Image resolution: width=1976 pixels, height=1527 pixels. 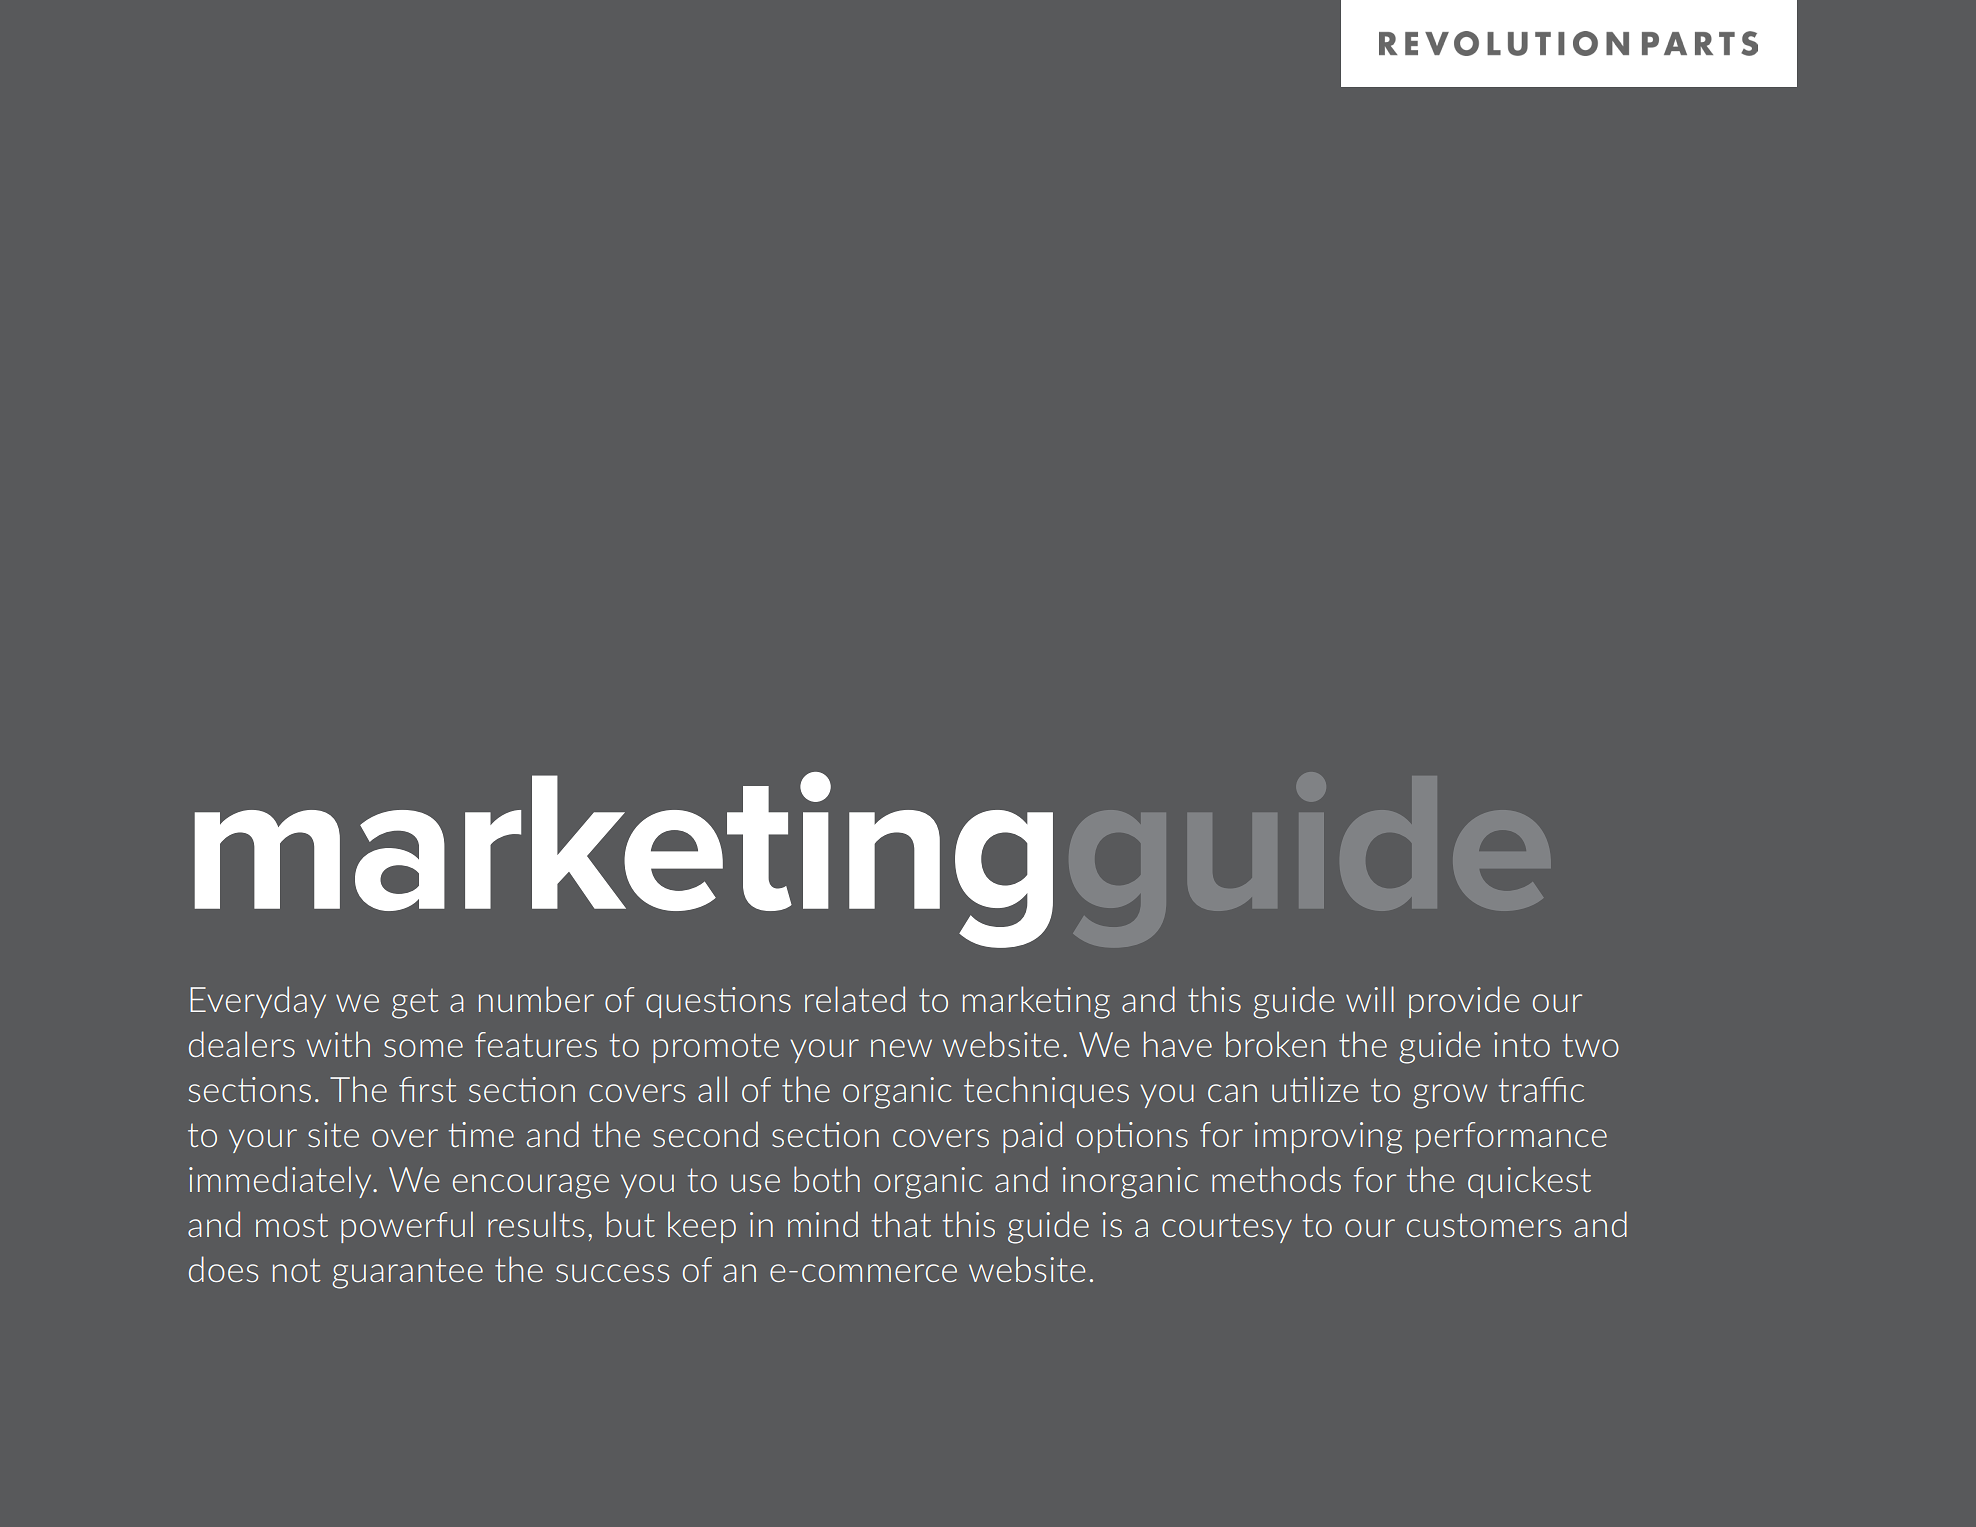 I want to click on guarantee, so click(x=407, y=1274).
